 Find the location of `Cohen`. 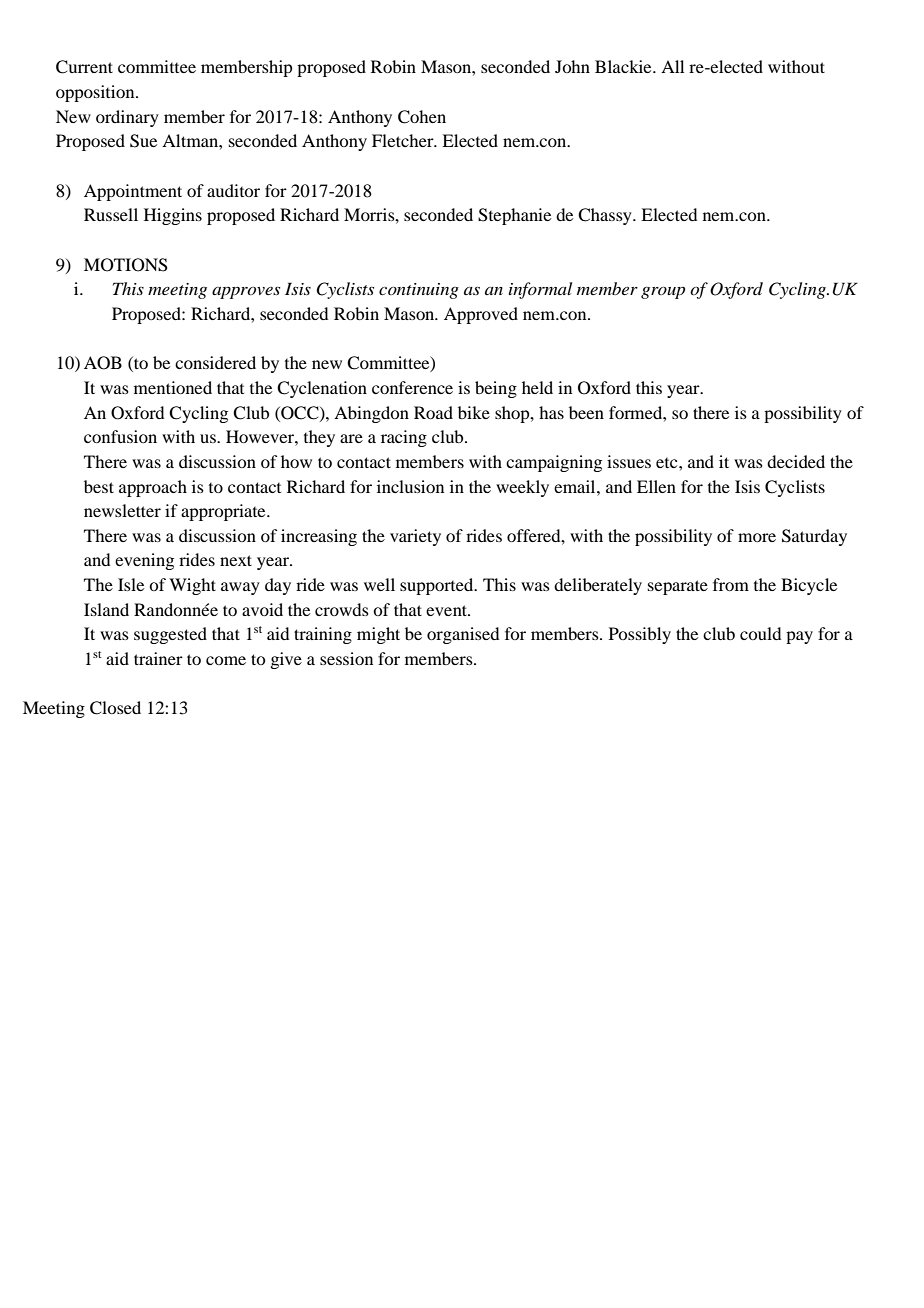

Cohen is located at coordinates (422, 117).
